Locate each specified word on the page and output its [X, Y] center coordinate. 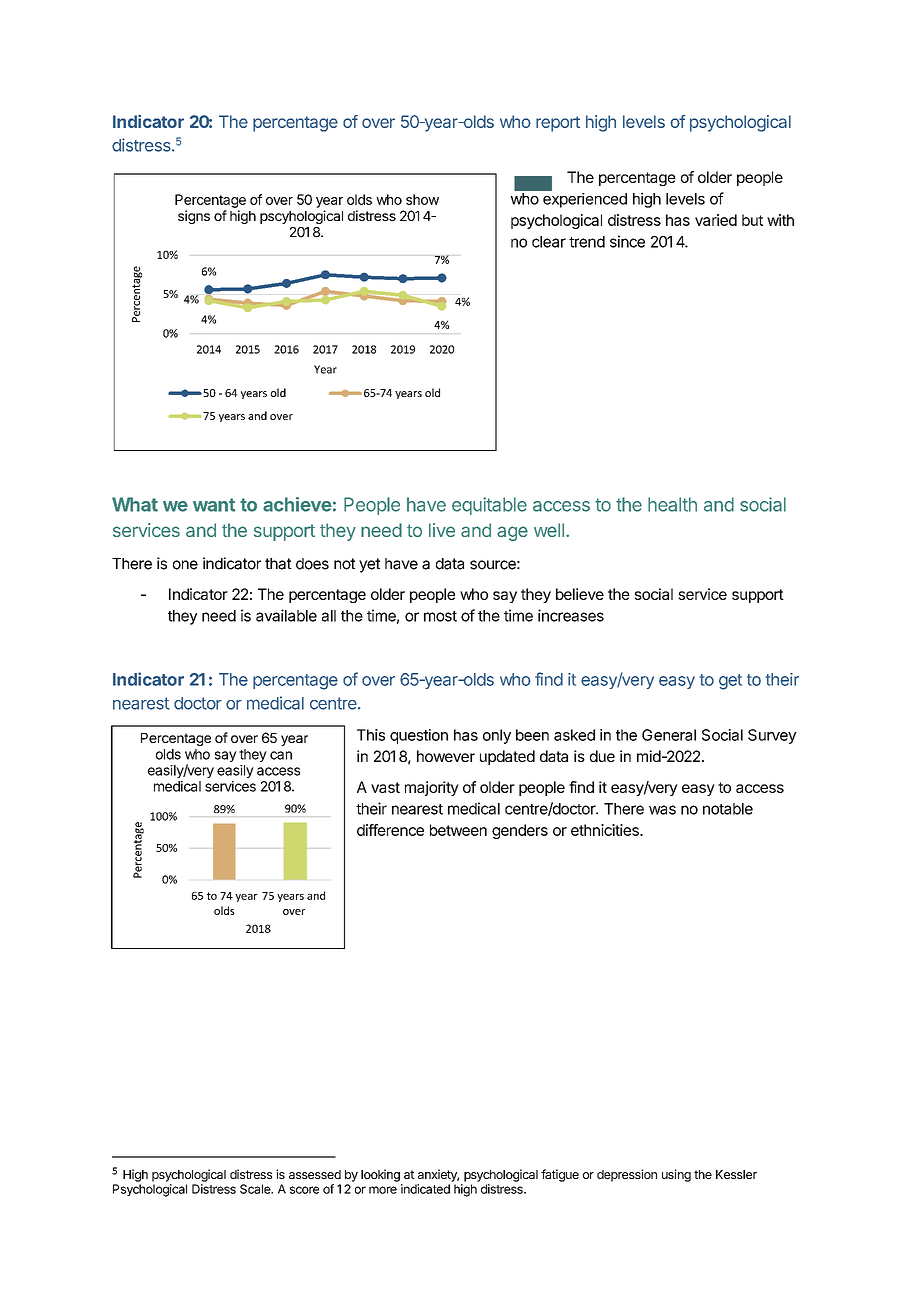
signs [194, 217]
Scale [256, 1189]
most [440, 616]
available [286, 615]
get [730, 682]
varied [716, 220]
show [422, 199]
